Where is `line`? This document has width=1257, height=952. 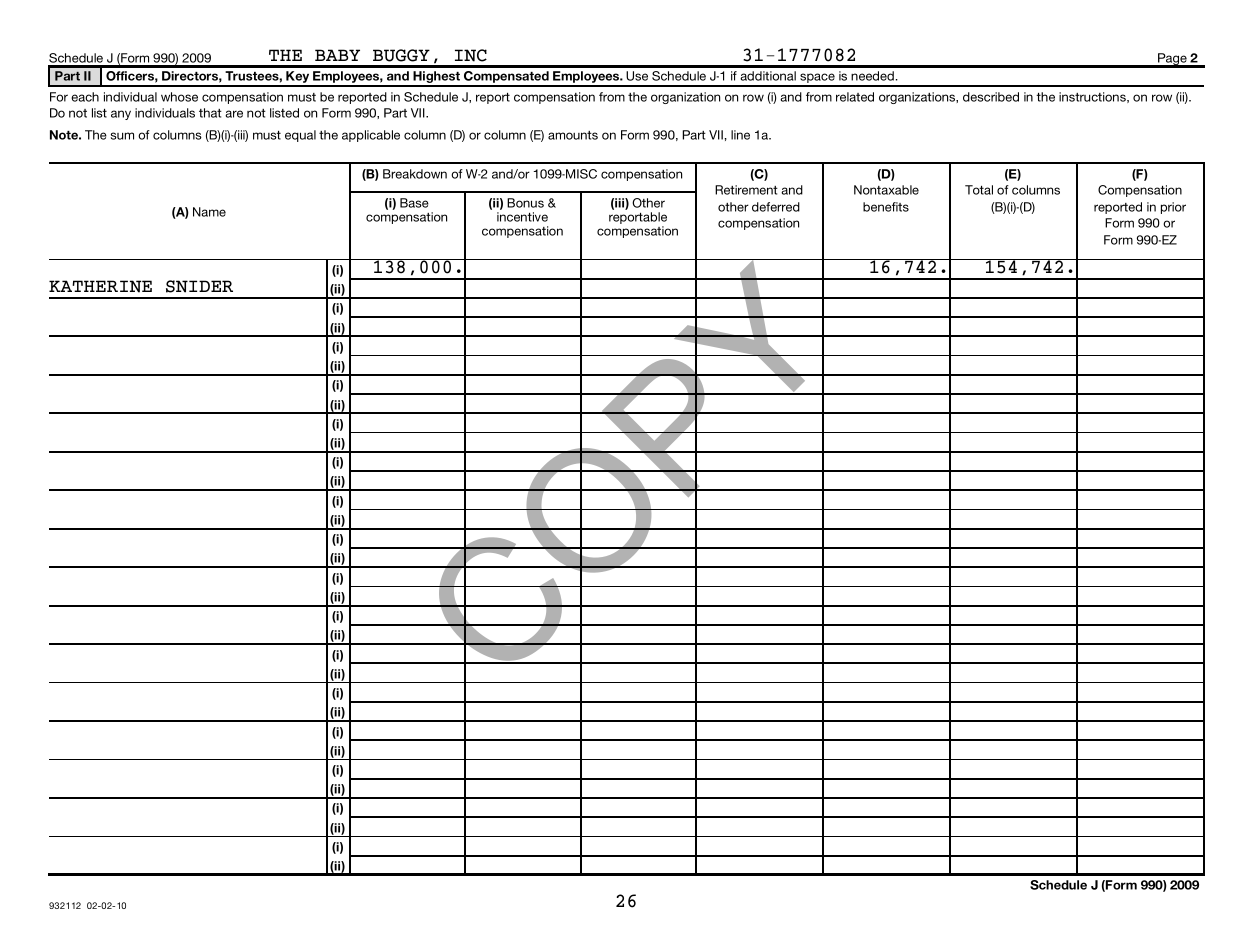
line is located at coordinates (740, 135).
